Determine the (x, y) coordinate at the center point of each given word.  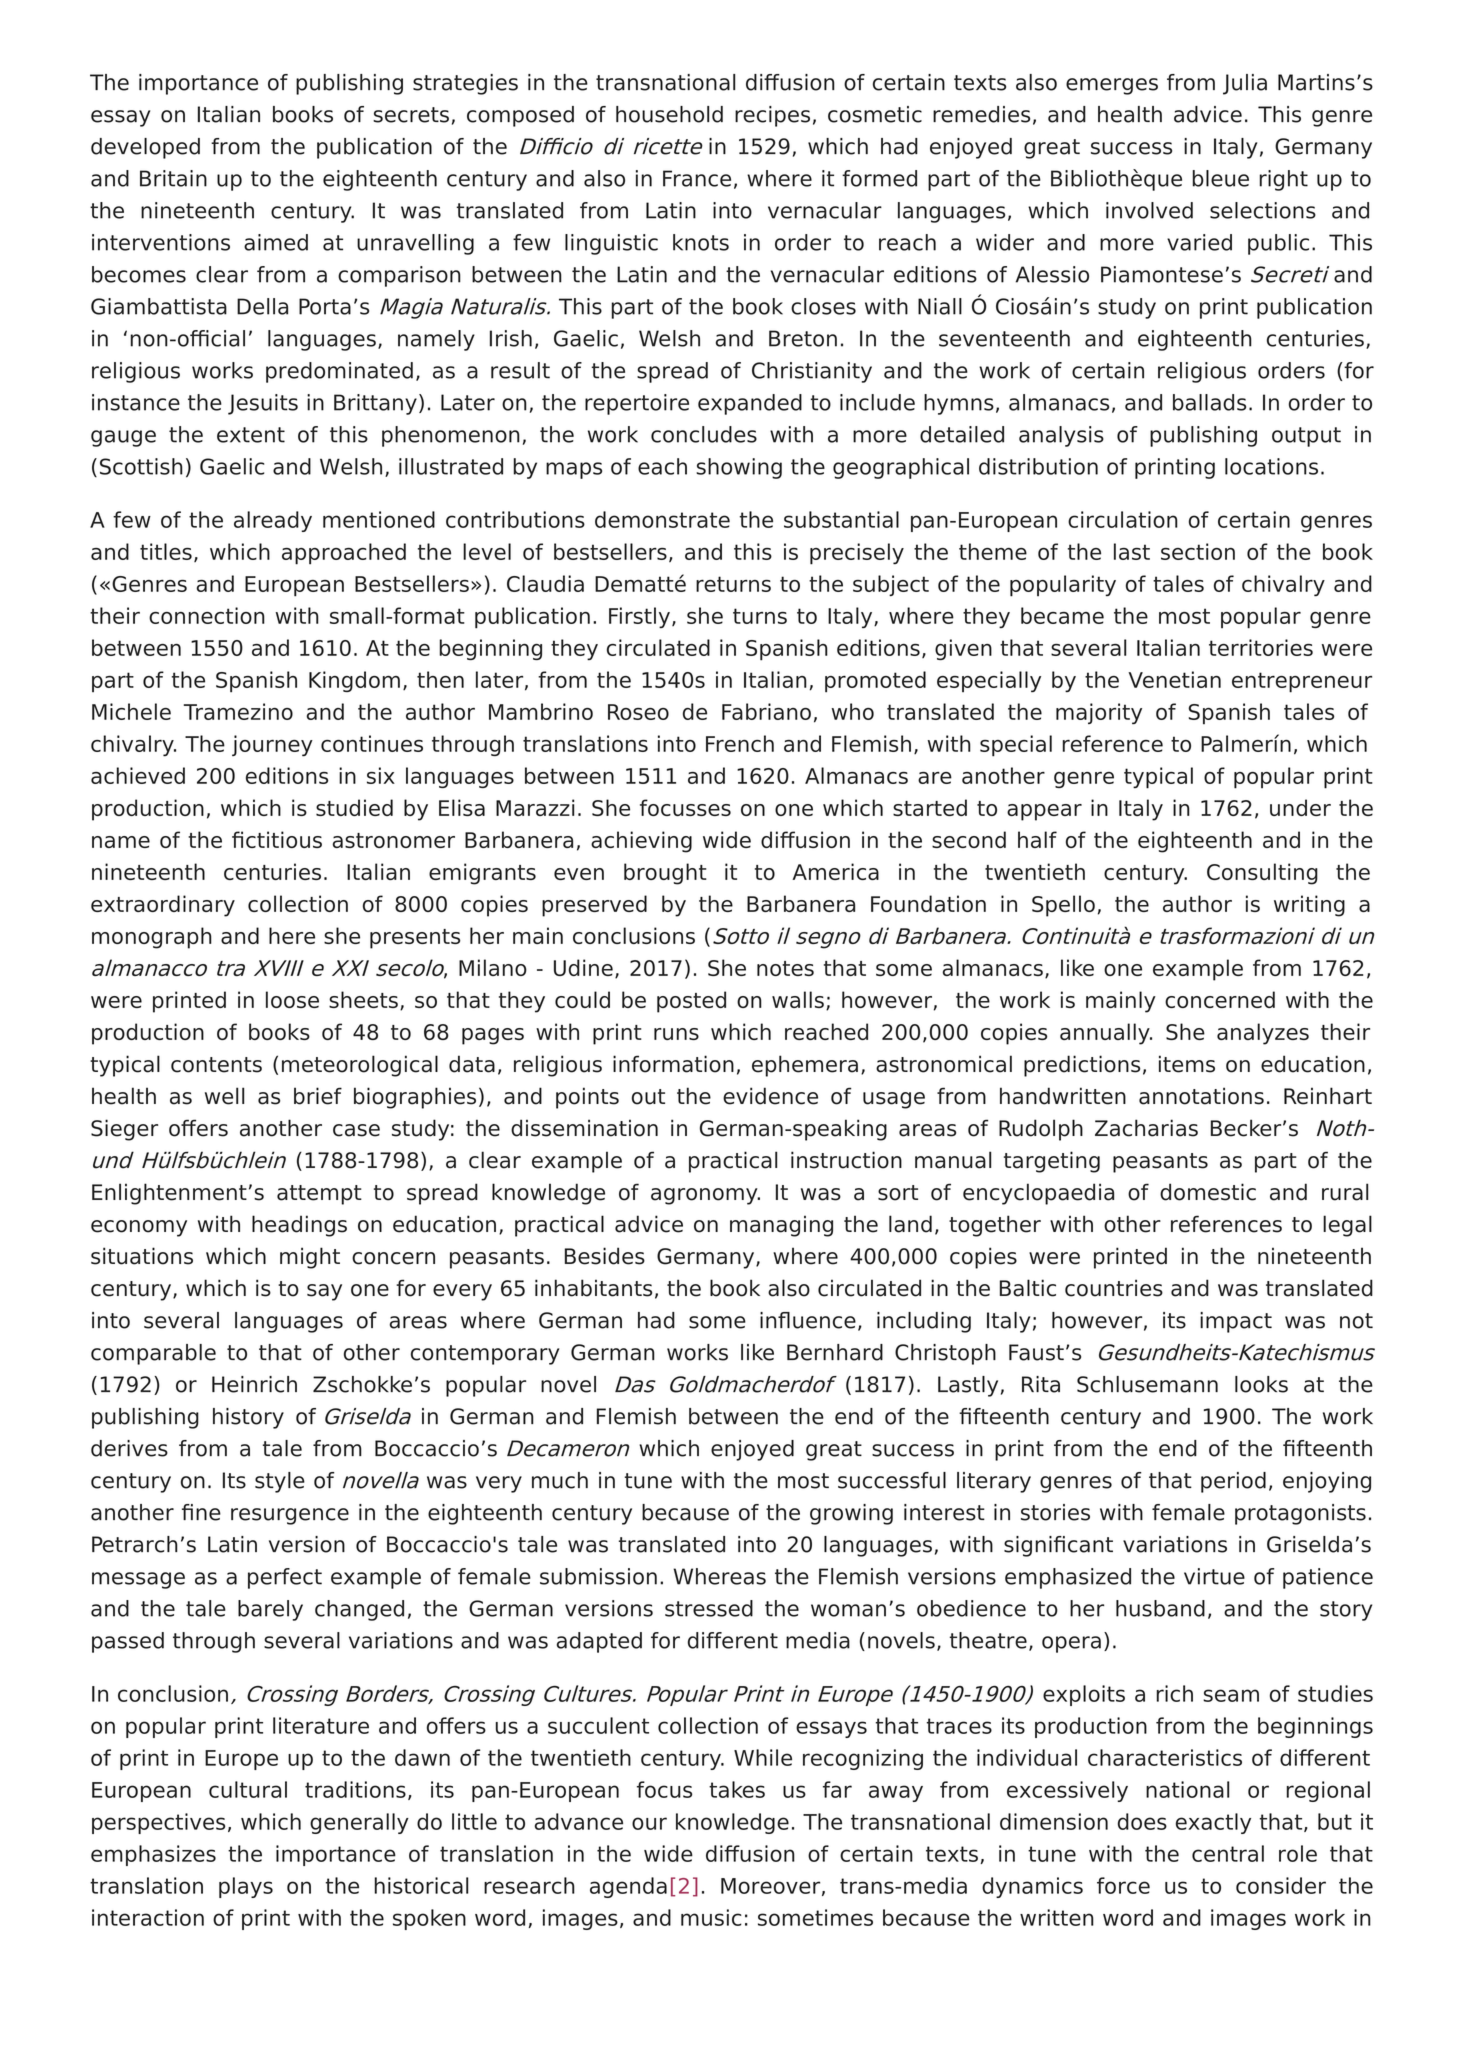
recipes (772, 116)
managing (781, 1226)
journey (272, 745)
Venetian (1174, 679)
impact (1236, 1322)
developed (145, 148)
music (711, 1917)
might (310, 1258)
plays (246, 1887)
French (740, 743)
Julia (1245, 84)
